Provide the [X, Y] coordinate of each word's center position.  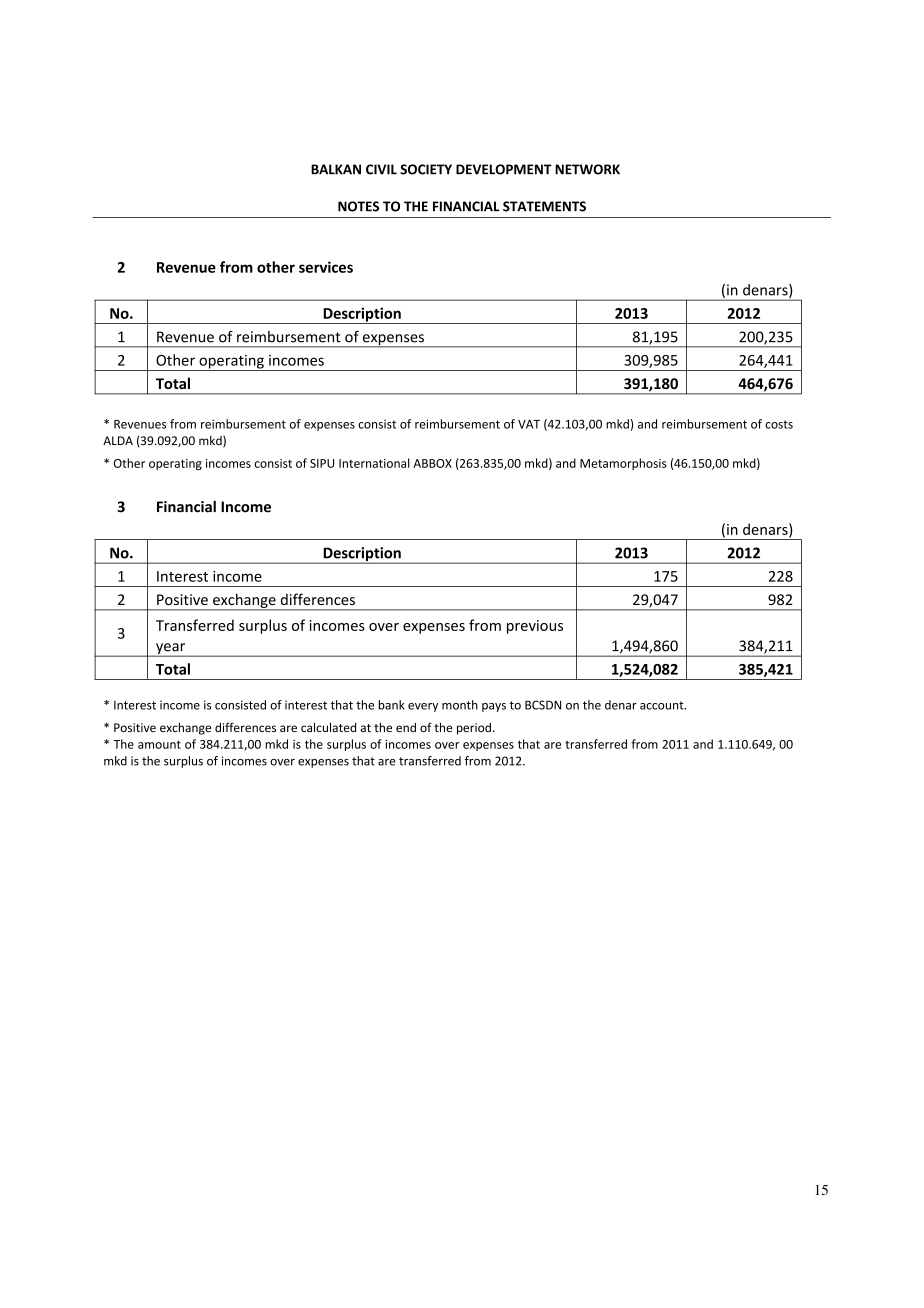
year [171, 650]
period [474, 729]
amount [159, 744]
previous [535, 627]
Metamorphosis [623, 464]
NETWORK [587, 169]
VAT [529, 424]
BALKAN [336, 169]
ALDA [118, 440]
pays [494, 707]
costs [779, 424]
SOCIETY [426, 169]
